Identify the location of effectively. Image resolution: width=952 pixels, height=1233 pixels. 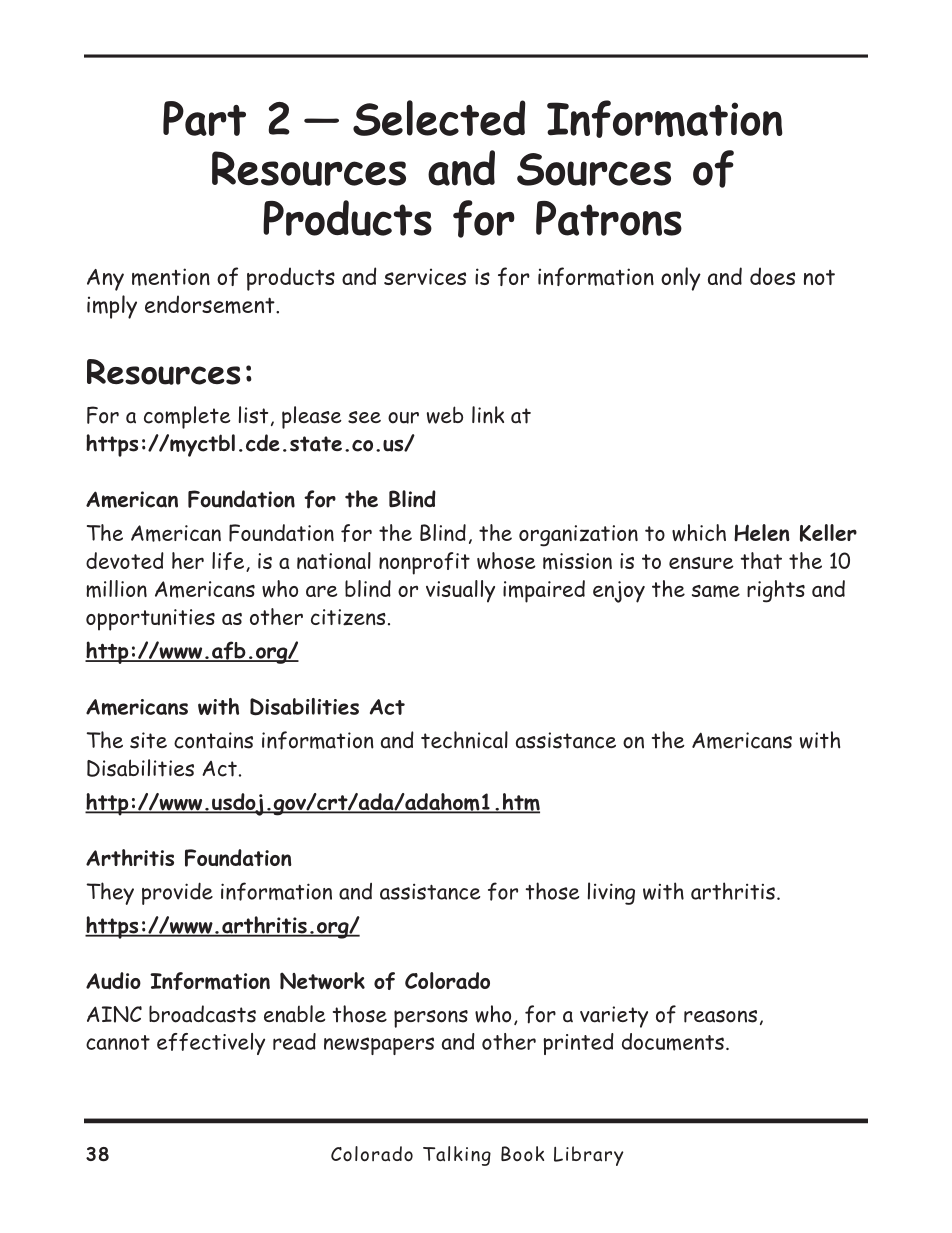
(211, 1044).
